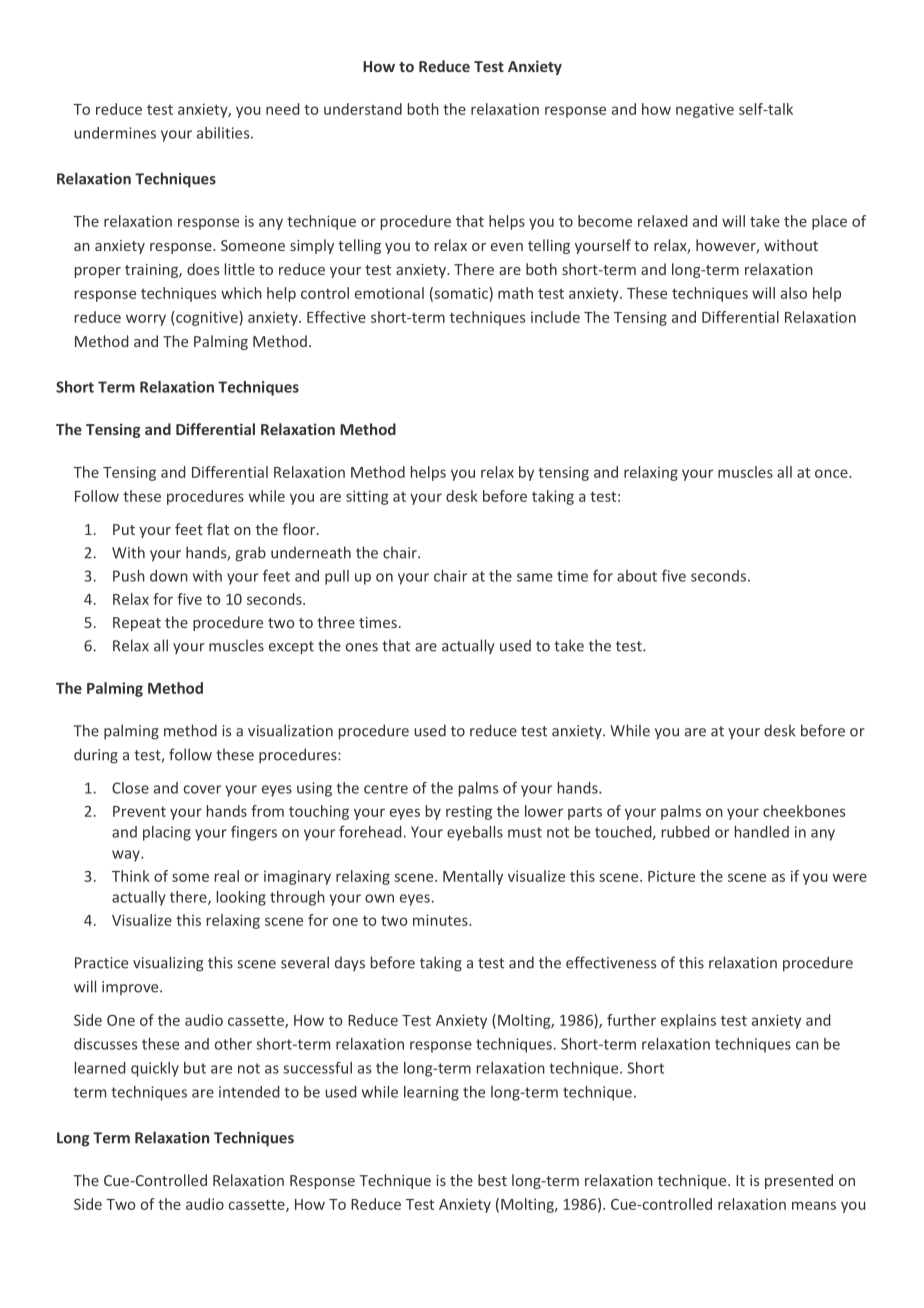  I want to click on minutes, so click(441, 920).
